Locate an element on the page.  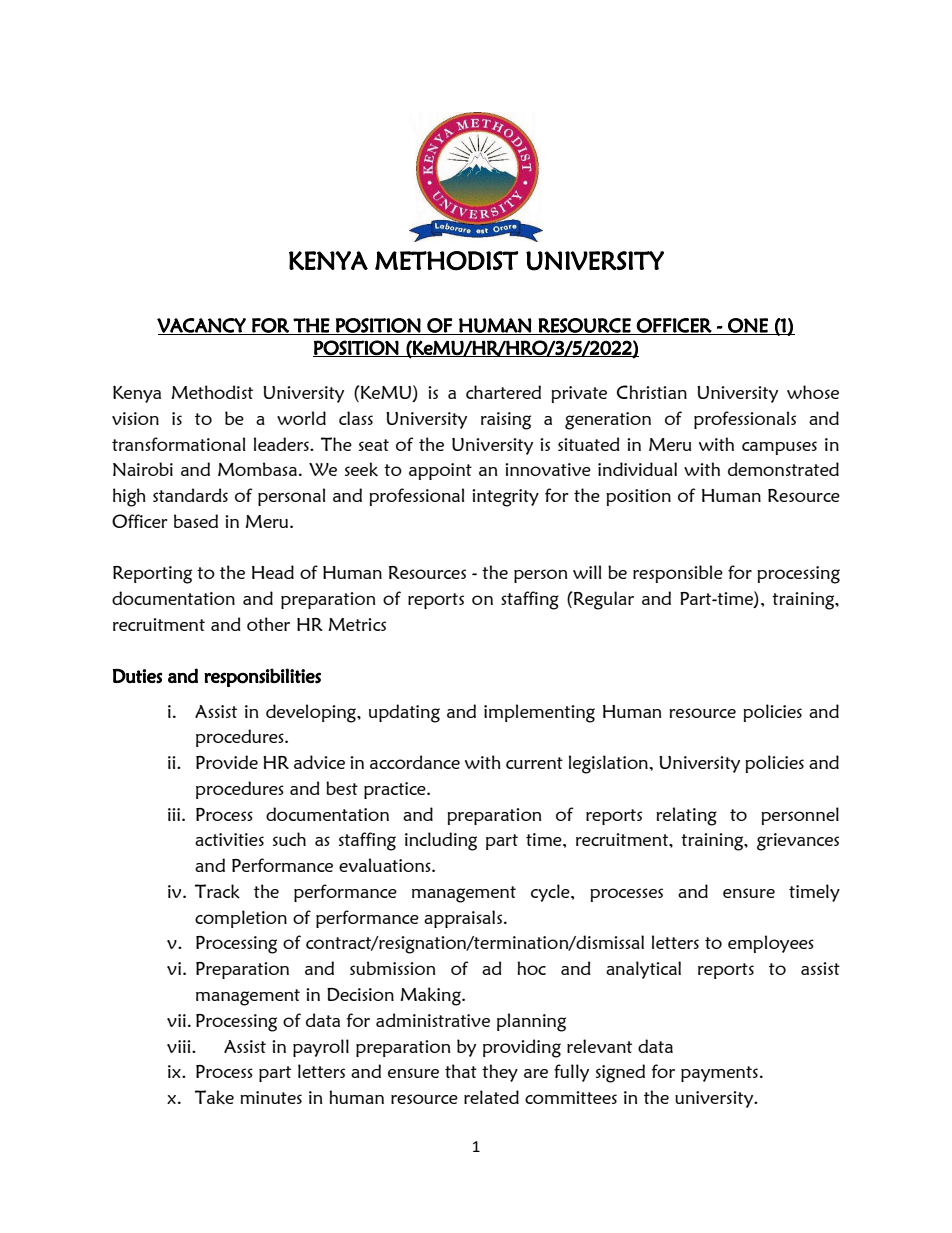
responsible is located at coordinates (678, 574).
